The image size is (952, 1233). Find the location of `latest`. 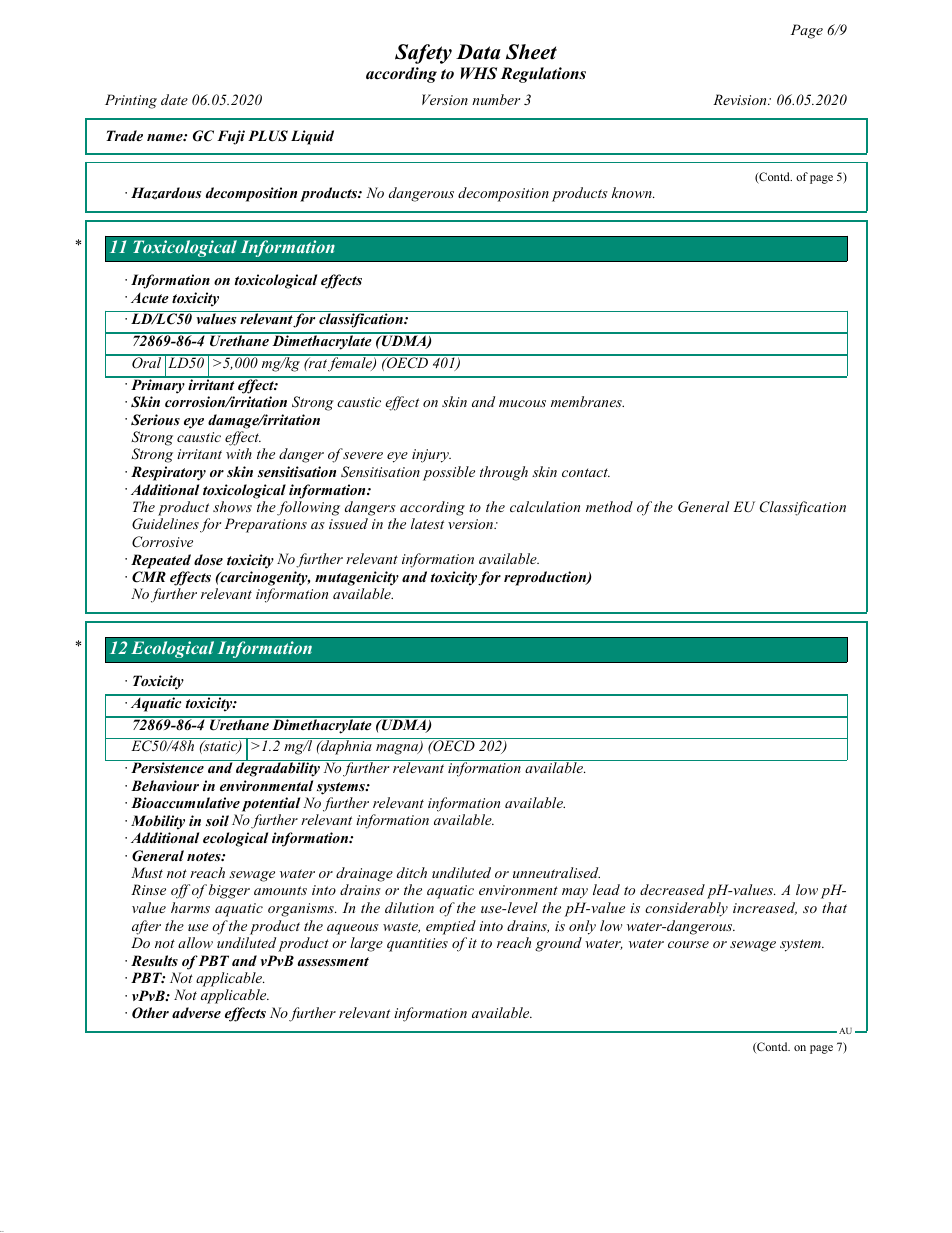

latest is located at coordinates (427, 523).
